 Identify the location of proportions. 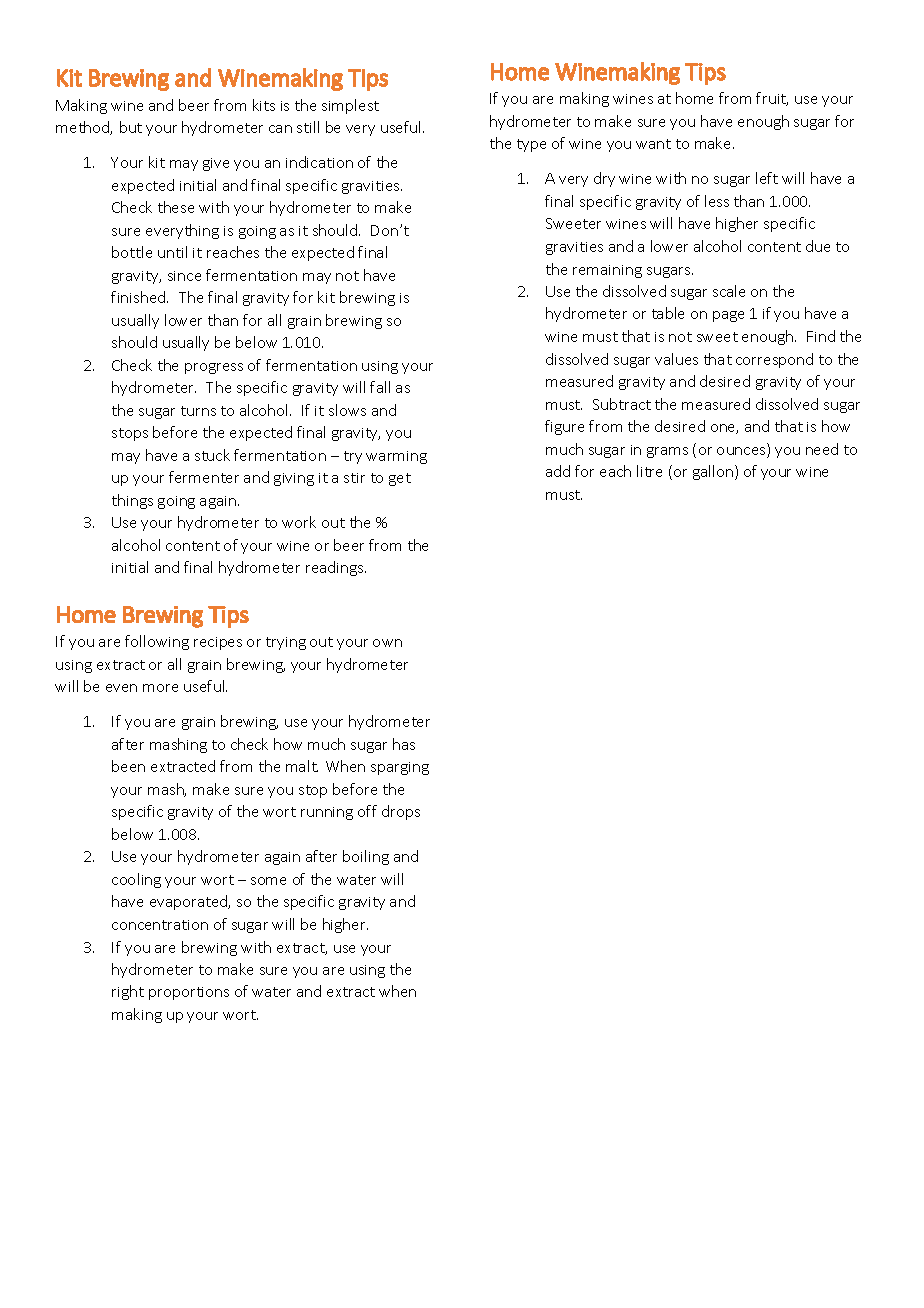
(189, 993).
